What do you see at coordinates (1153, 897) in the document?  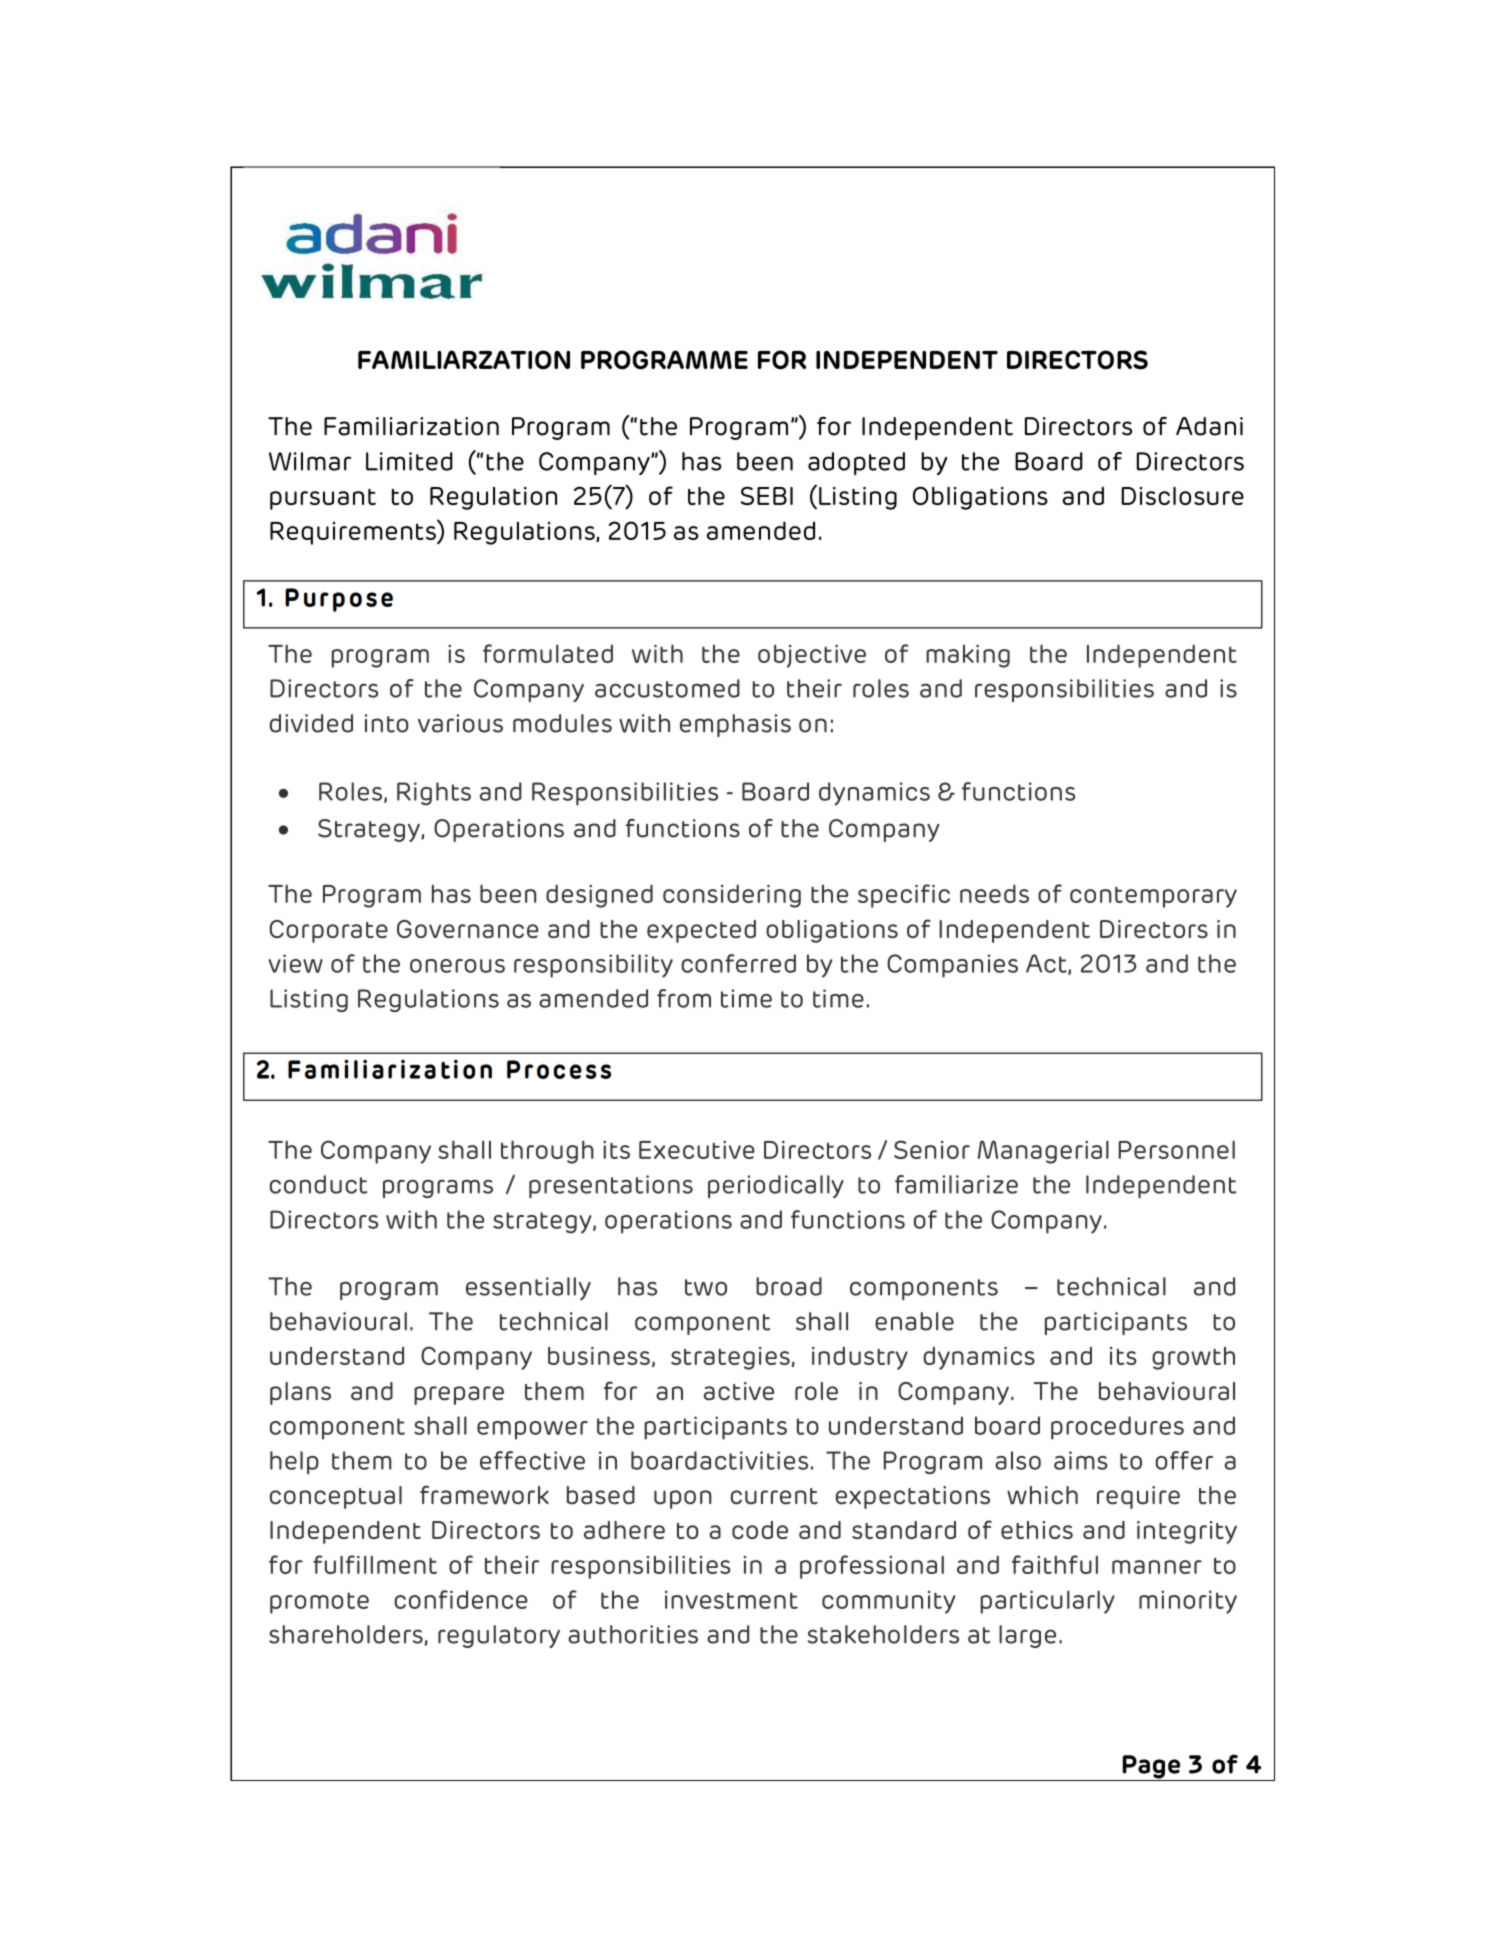 I see `contemporary` at bounding box center [1153, 897].
